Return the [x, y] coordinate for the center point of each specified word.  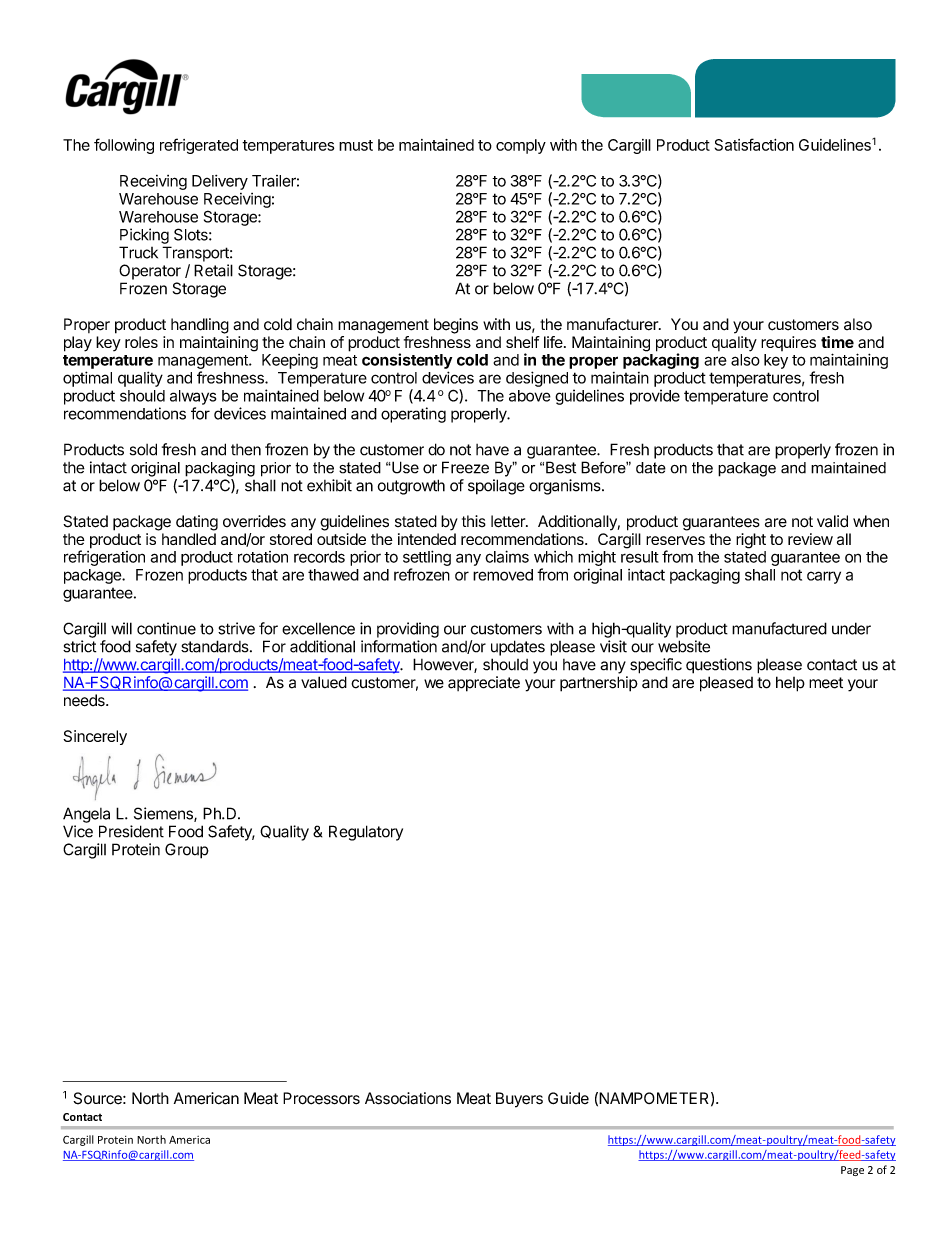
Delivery [220, 182]
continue [166, 628]
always [193, 397]
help [790, 684]
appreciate [484, 684]
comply [521, 146]
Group [187, 851]
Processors [321, 1098]
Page [852, 1171]
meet [826, 683]
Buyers [519, 1100]
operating [413, 415]
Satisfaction [754, 144]
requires [788, 343]
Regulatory [366, 833]
